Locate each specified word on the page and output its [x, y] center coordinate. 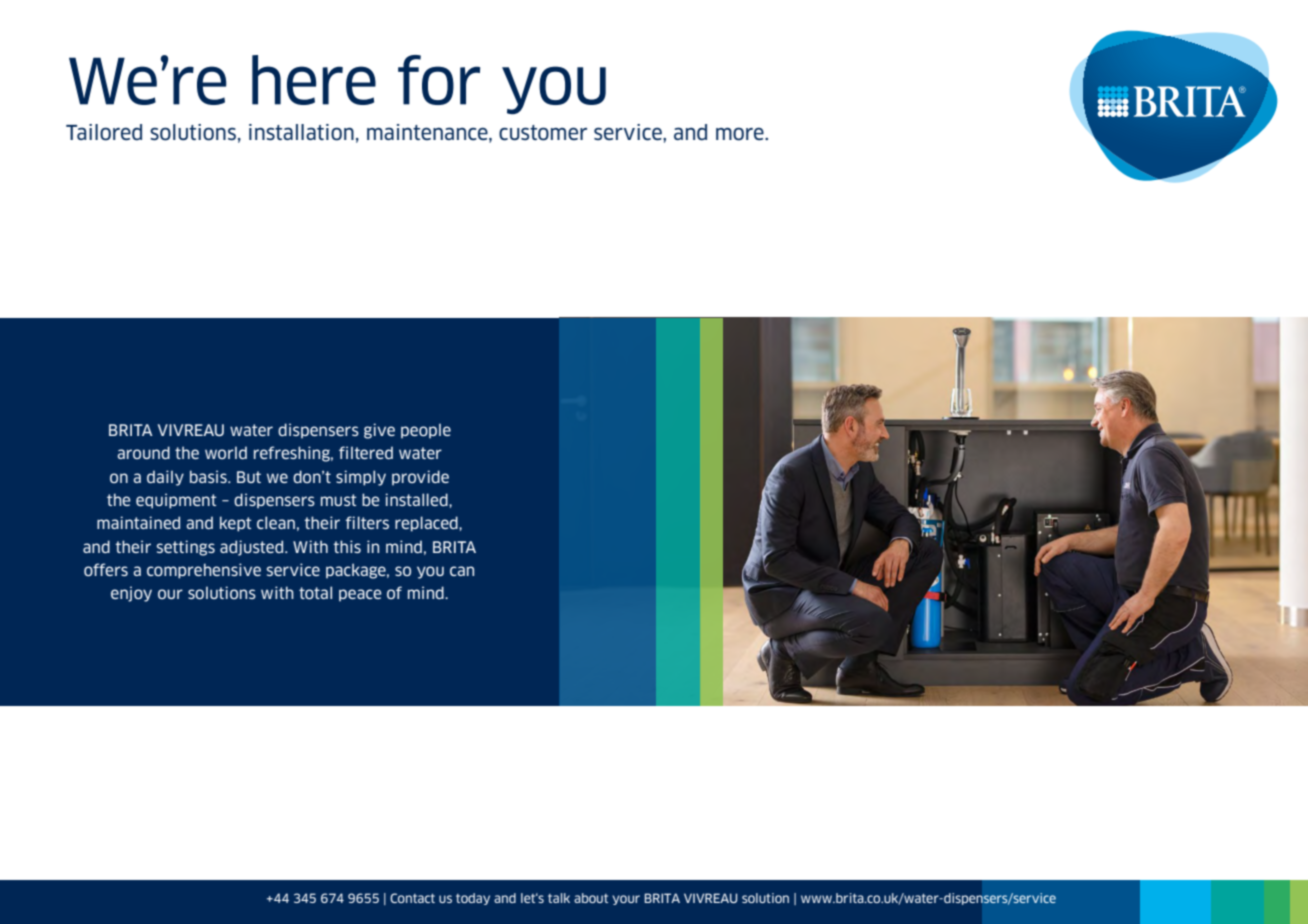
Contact [412, 898]
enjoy [131, 594]
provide [420, 478]
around [143, 452]
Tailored [104, 132]
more [741, 134]
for [439, 80]
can [462, 571]
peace [360, 595]
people [426, 431]
